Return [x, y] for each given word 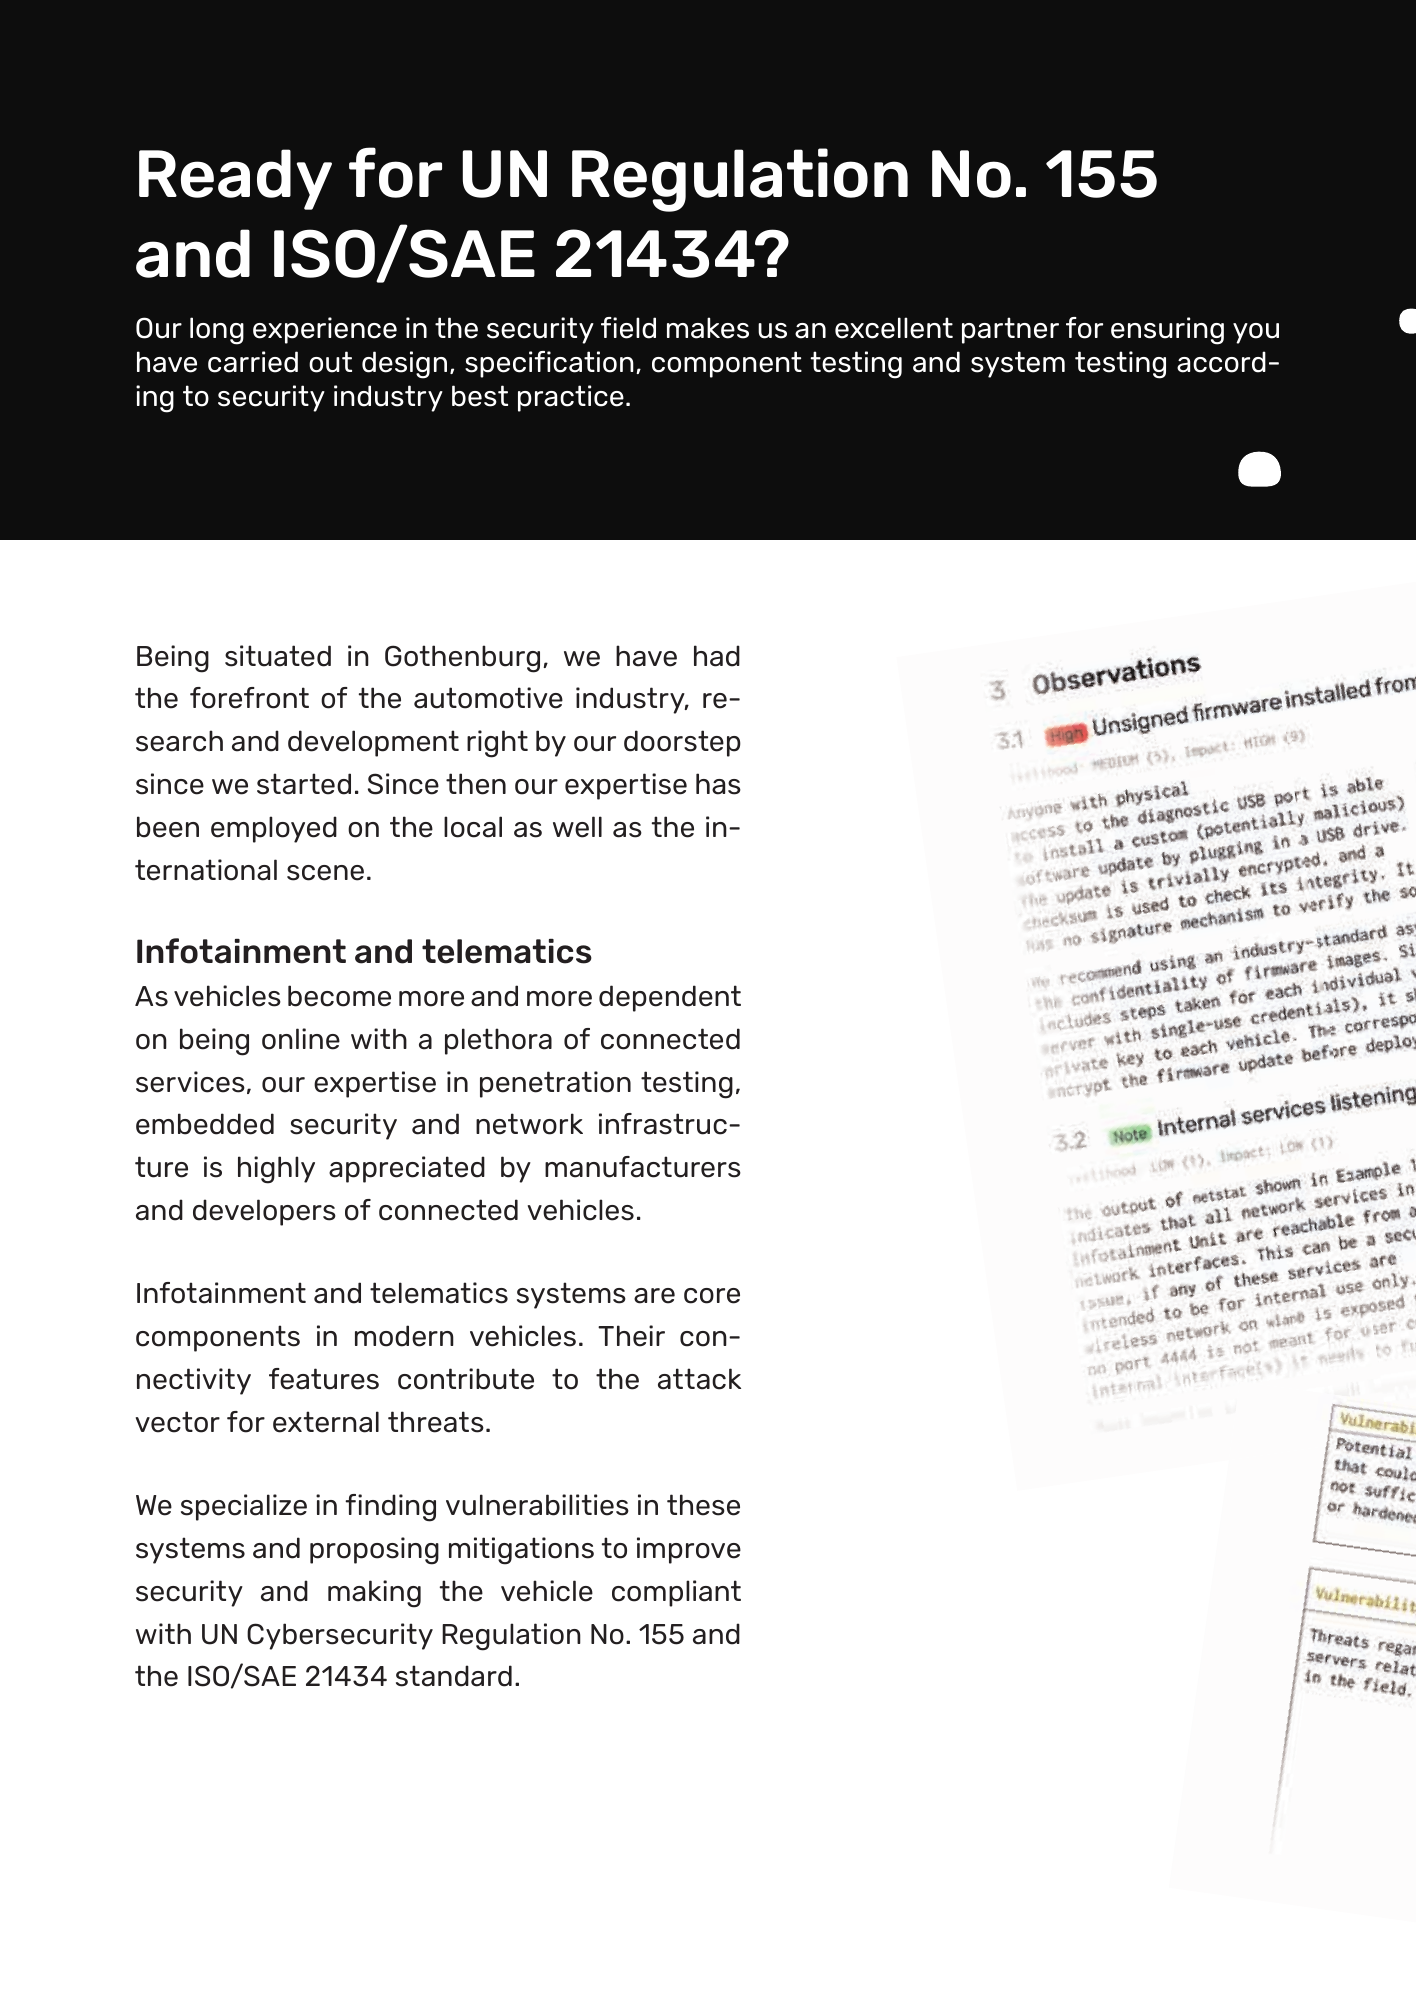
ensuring [1167, 331]
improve [689, 1550]
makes [708, 328]
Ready [235, 179]
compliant [676, 1593]
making [374, 1594]
